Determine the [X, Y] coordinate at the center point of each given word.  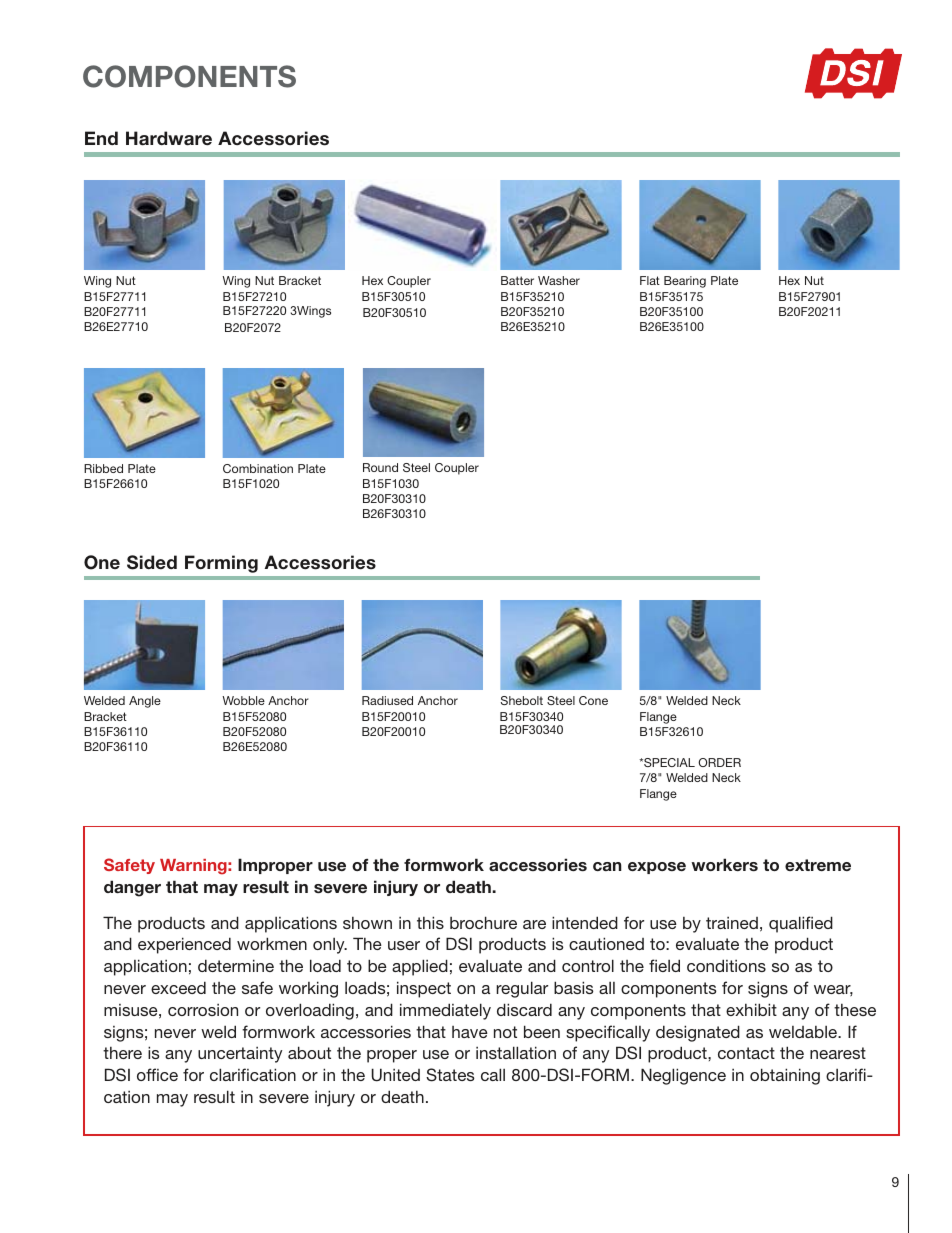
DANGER [132, 888]
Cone [593, 700]
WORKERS [724, 864]
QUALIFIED [801, 924]
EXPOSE [657, 868]
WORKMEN [272, 943]
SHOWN [367, 922]
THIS [430, 922]
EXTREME [818, 865]
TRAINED [732, 923]
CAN [607, 866]
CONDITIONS [726, 965]
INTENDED [585, 922]
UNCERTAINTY [240, 1055]
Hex [372, 280]
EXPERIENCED [184, 945]
